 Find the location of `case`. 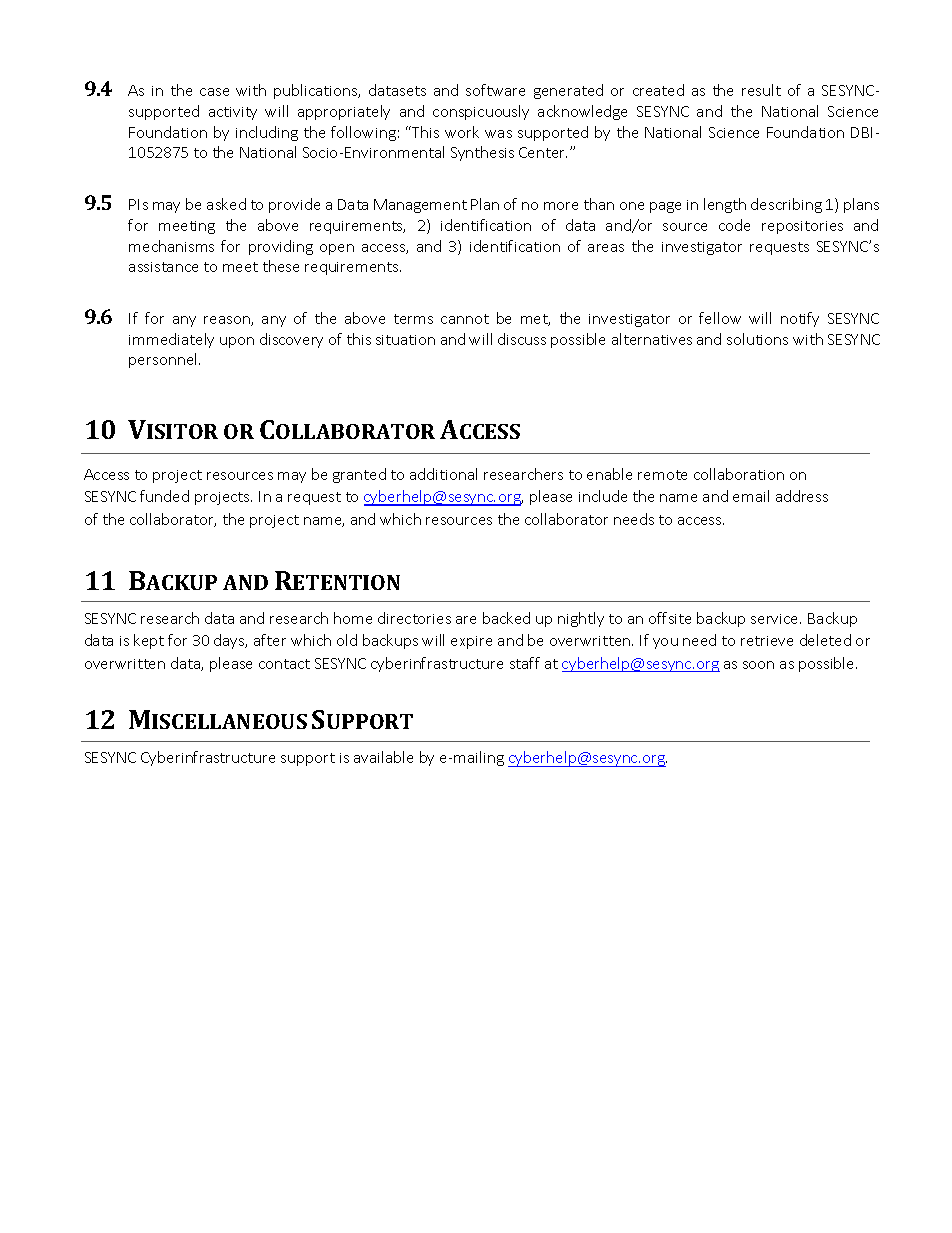

case is located at coordinates (214, 92).
